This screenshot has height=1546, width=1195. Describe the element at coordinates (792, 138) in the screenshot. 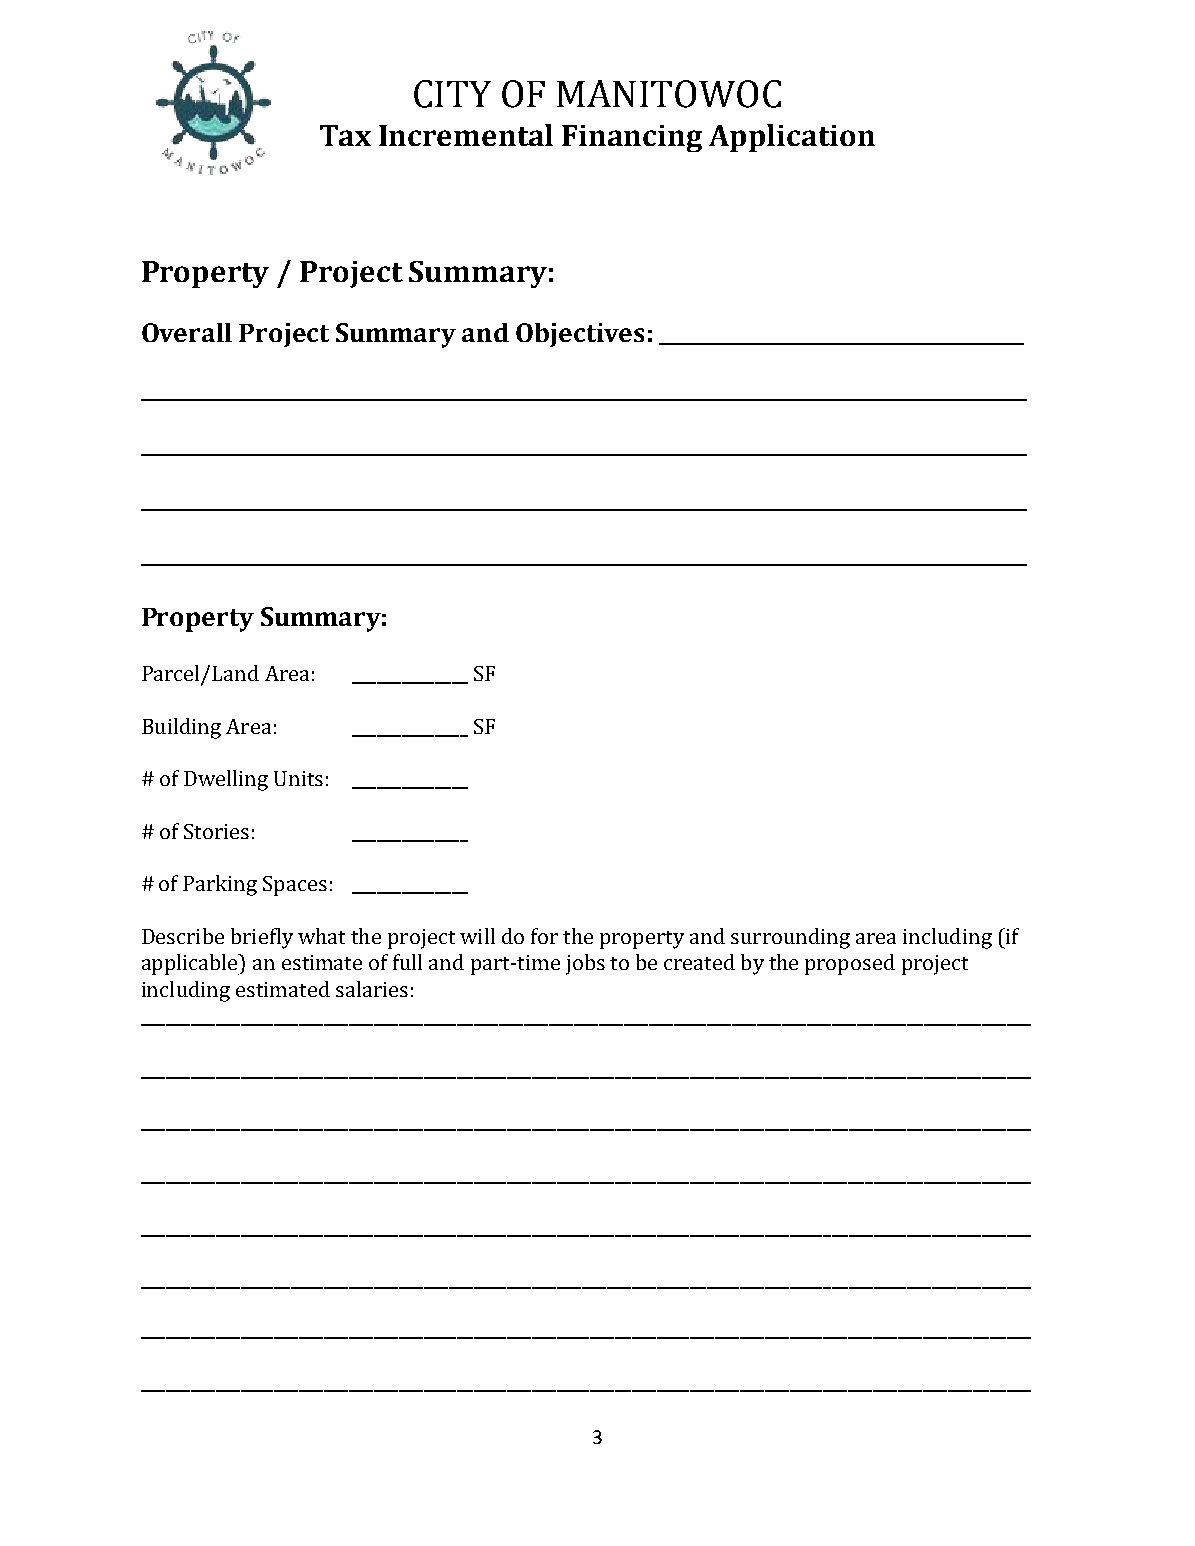

I see `Application` at that location.
